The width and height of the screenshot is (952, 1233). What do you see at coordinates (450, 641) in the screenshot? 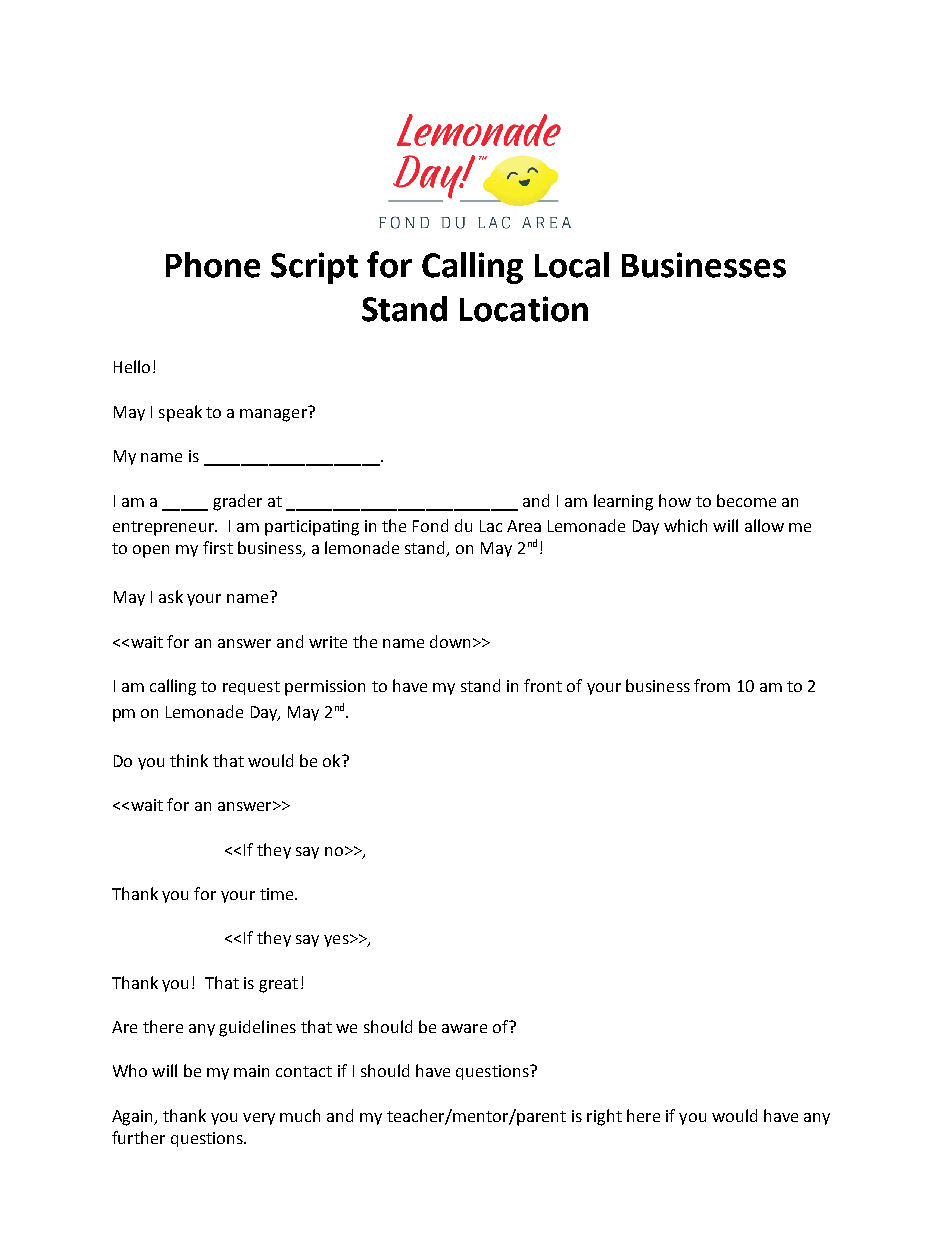
I see `down` at bounding box center [450, 641].
